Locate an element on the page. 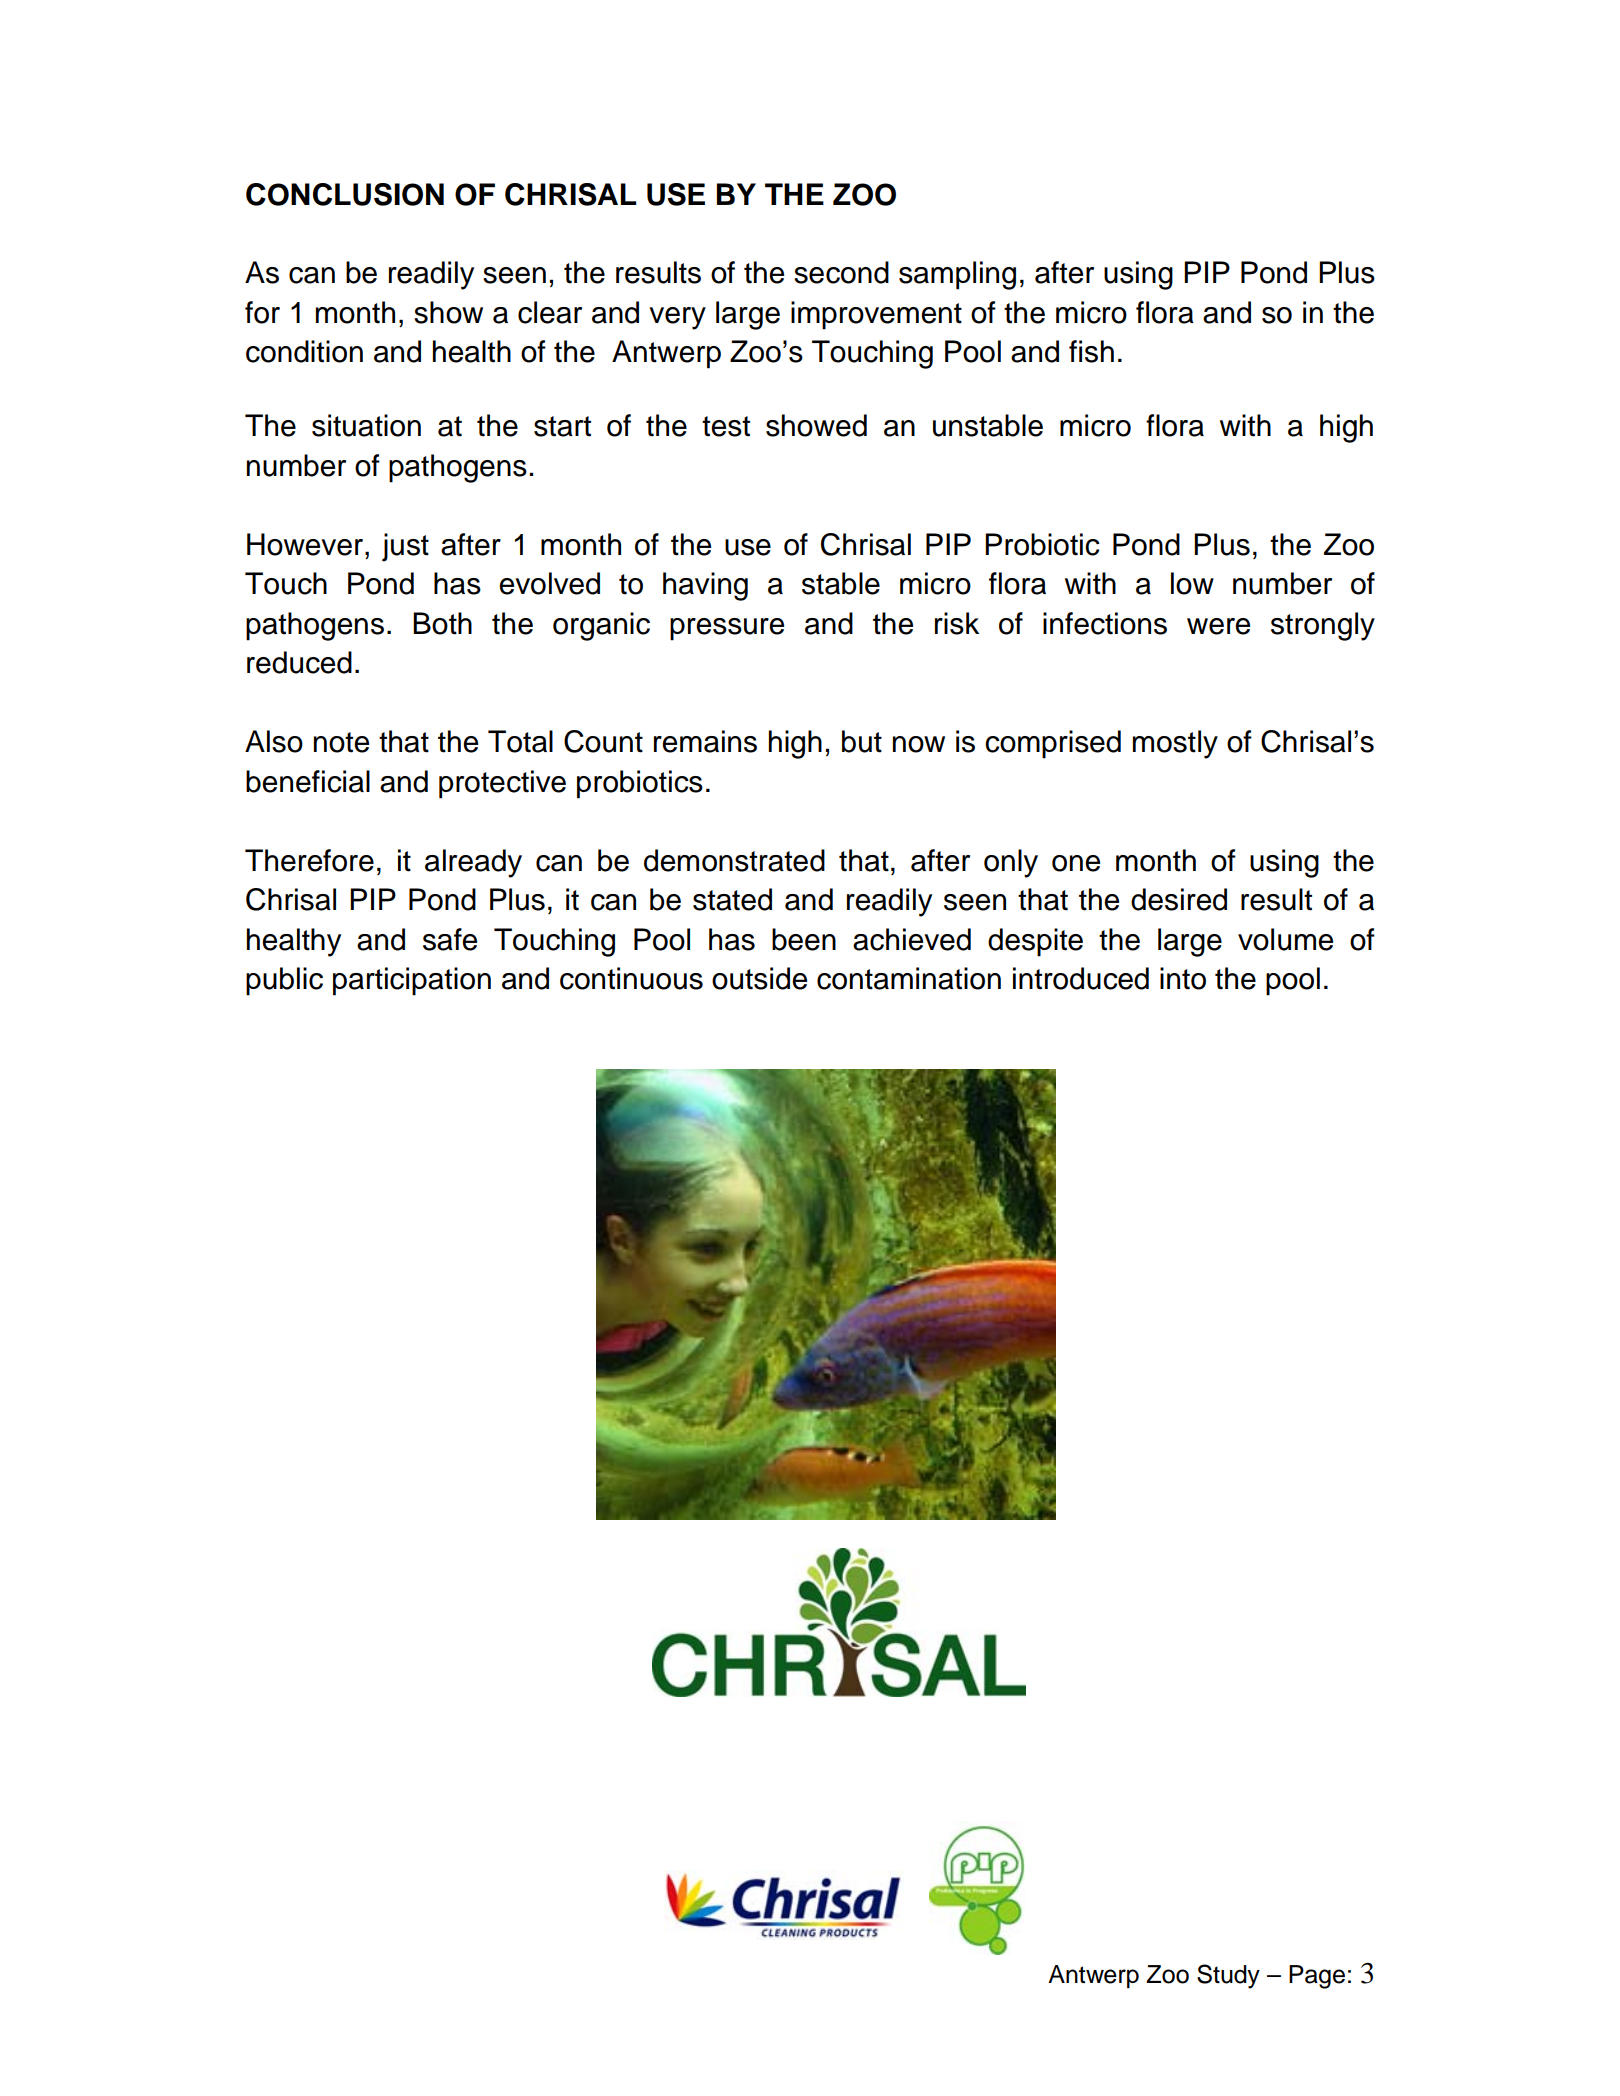  into is located at coordinates (1183, 978).
